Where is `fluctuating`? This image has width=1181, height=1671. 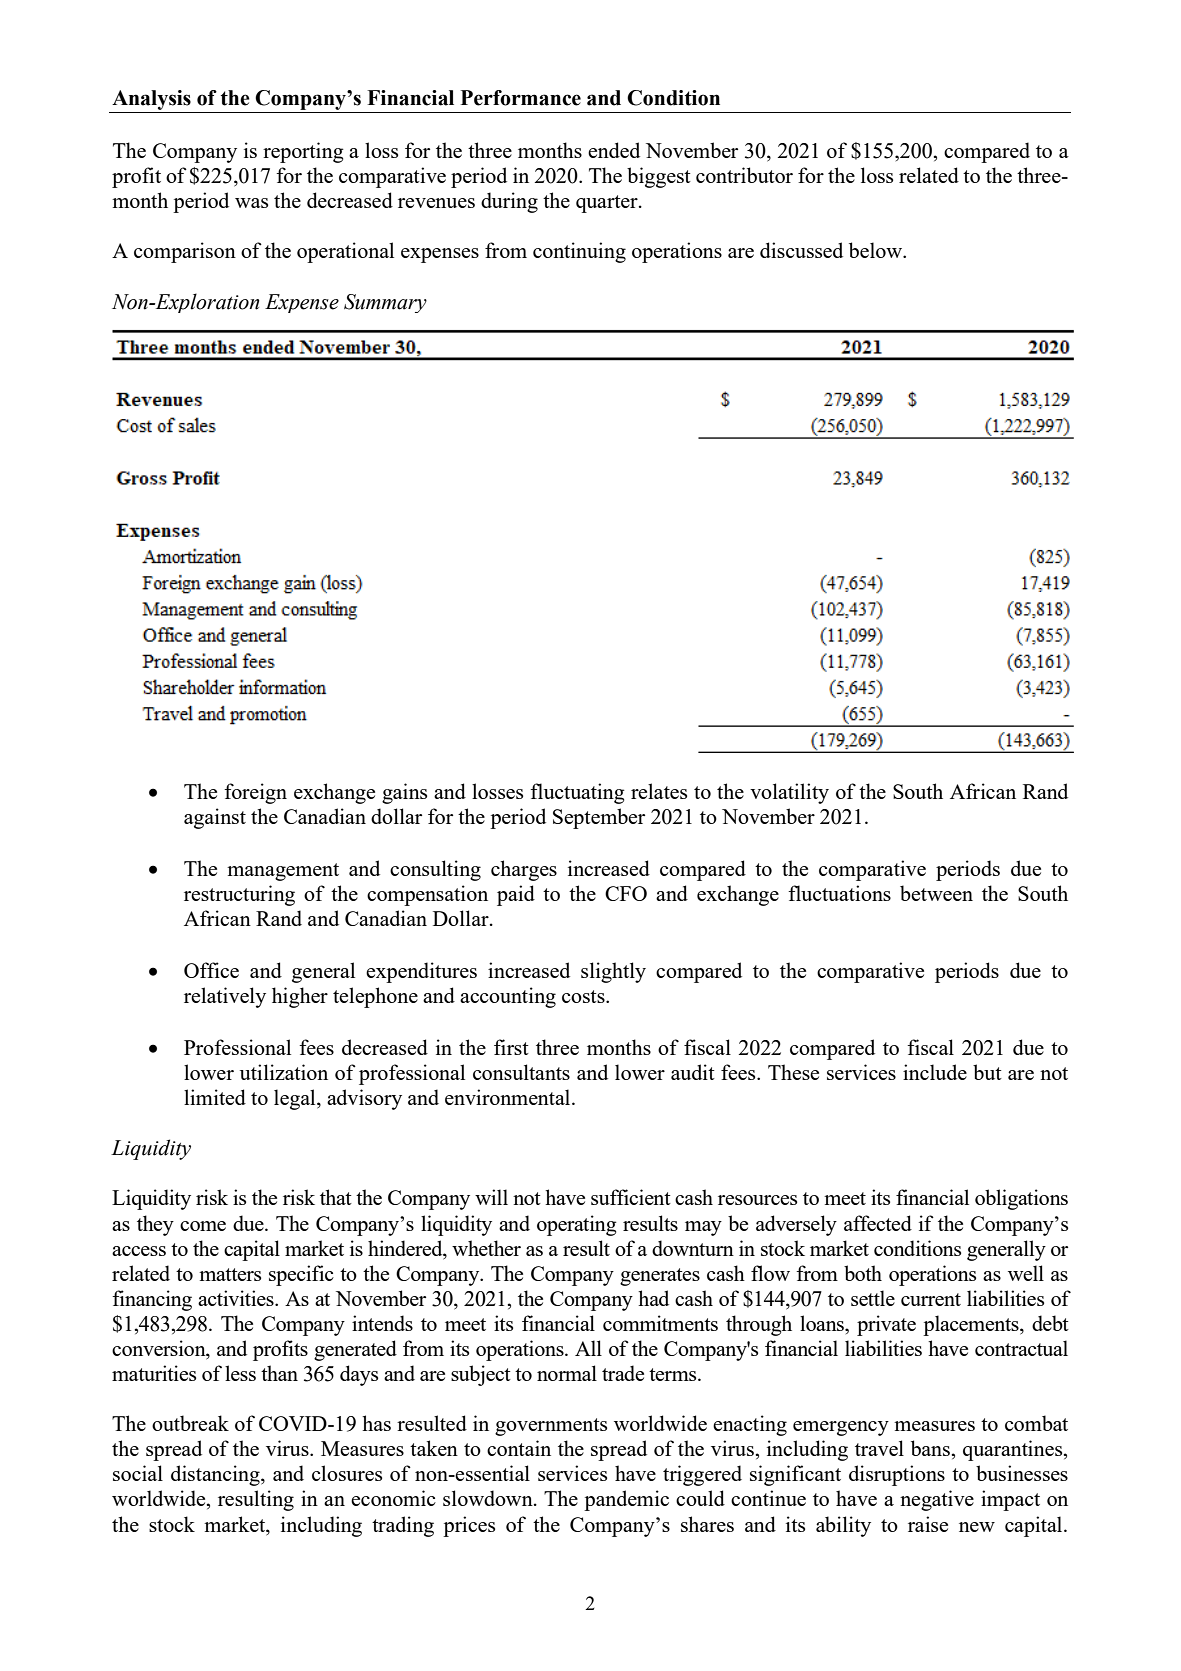 fluctuating is located at coordinates (577, 793).
